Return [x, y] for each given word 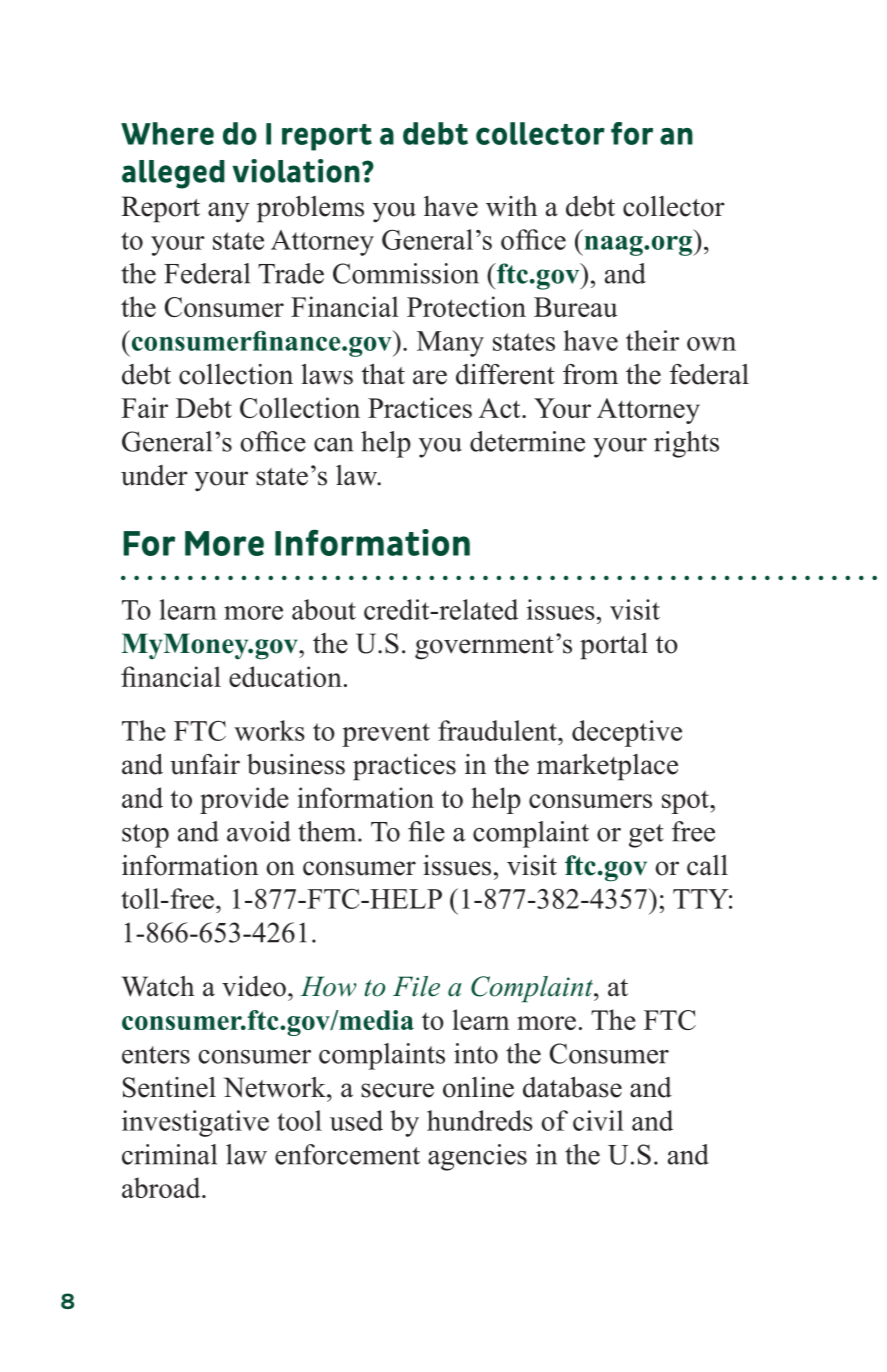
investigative [195, 1123]
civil [598, 1120]
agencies [477, 1157]
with [511, 206]
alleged [173, 174]
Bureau [576, 307]
